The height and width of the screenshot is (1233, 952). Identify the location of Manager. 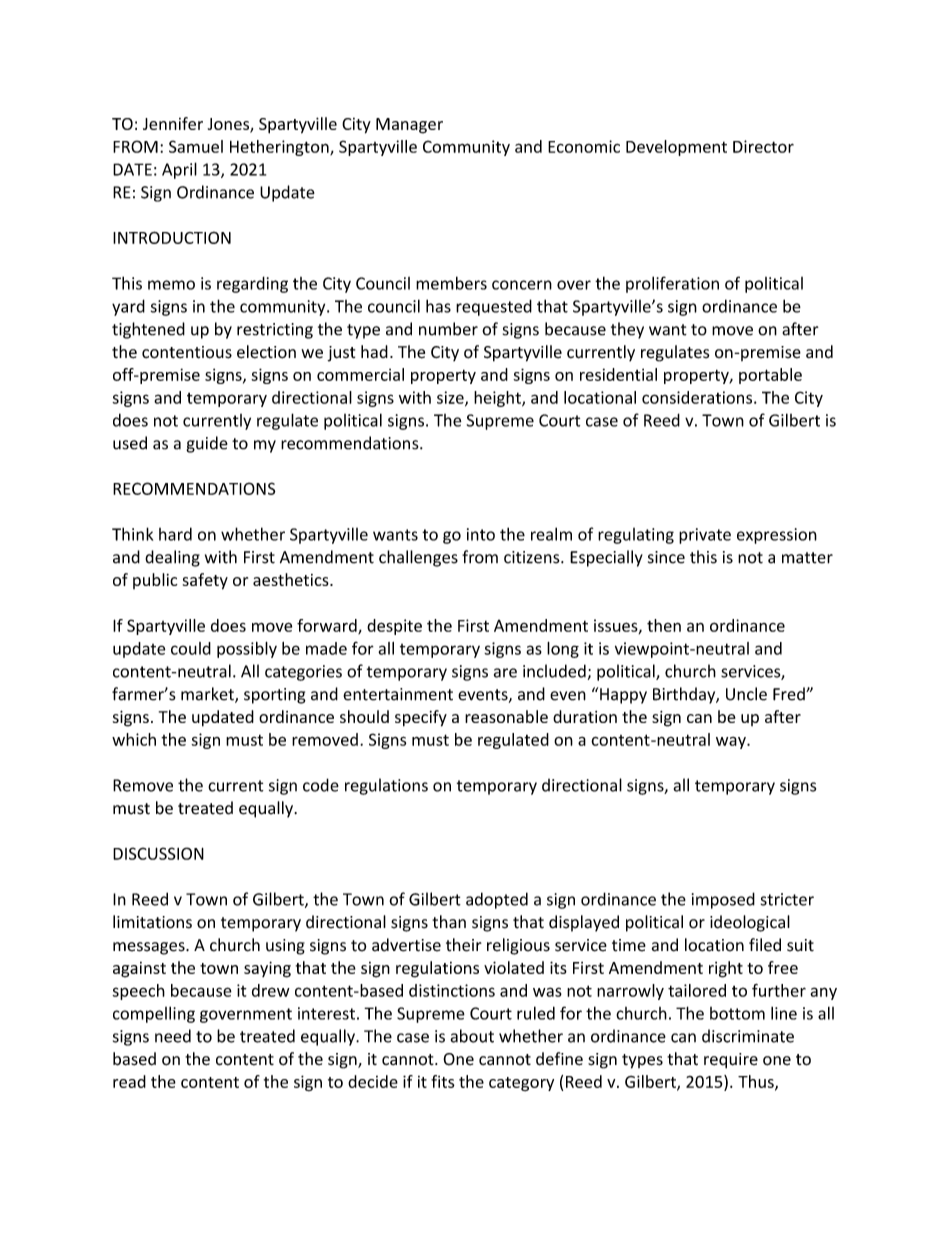
(409, 126).
